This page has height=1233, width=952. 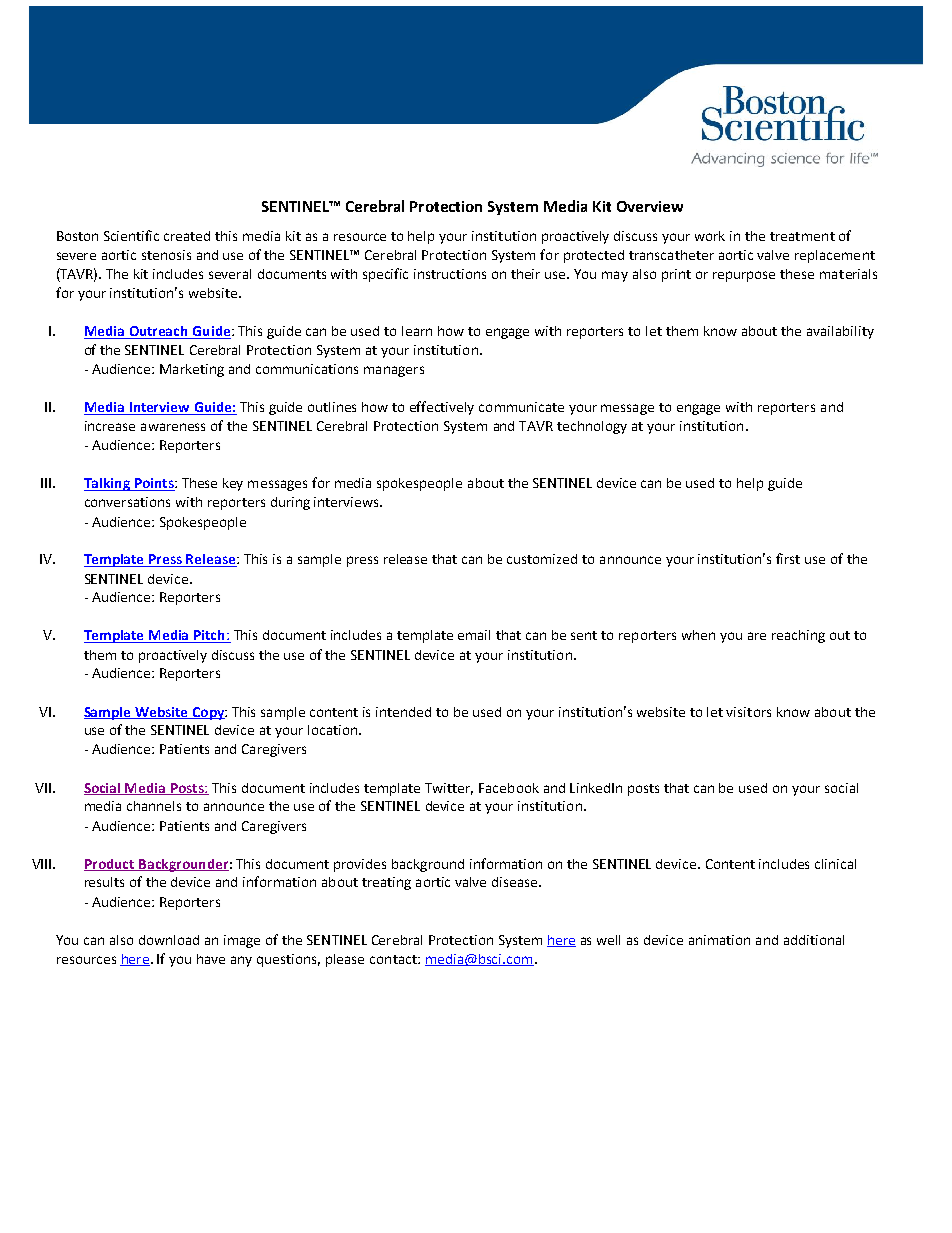 What do you see at coordinates (209, 636) in the page?
I see `Pitch` at bounding box center [209, 636].
